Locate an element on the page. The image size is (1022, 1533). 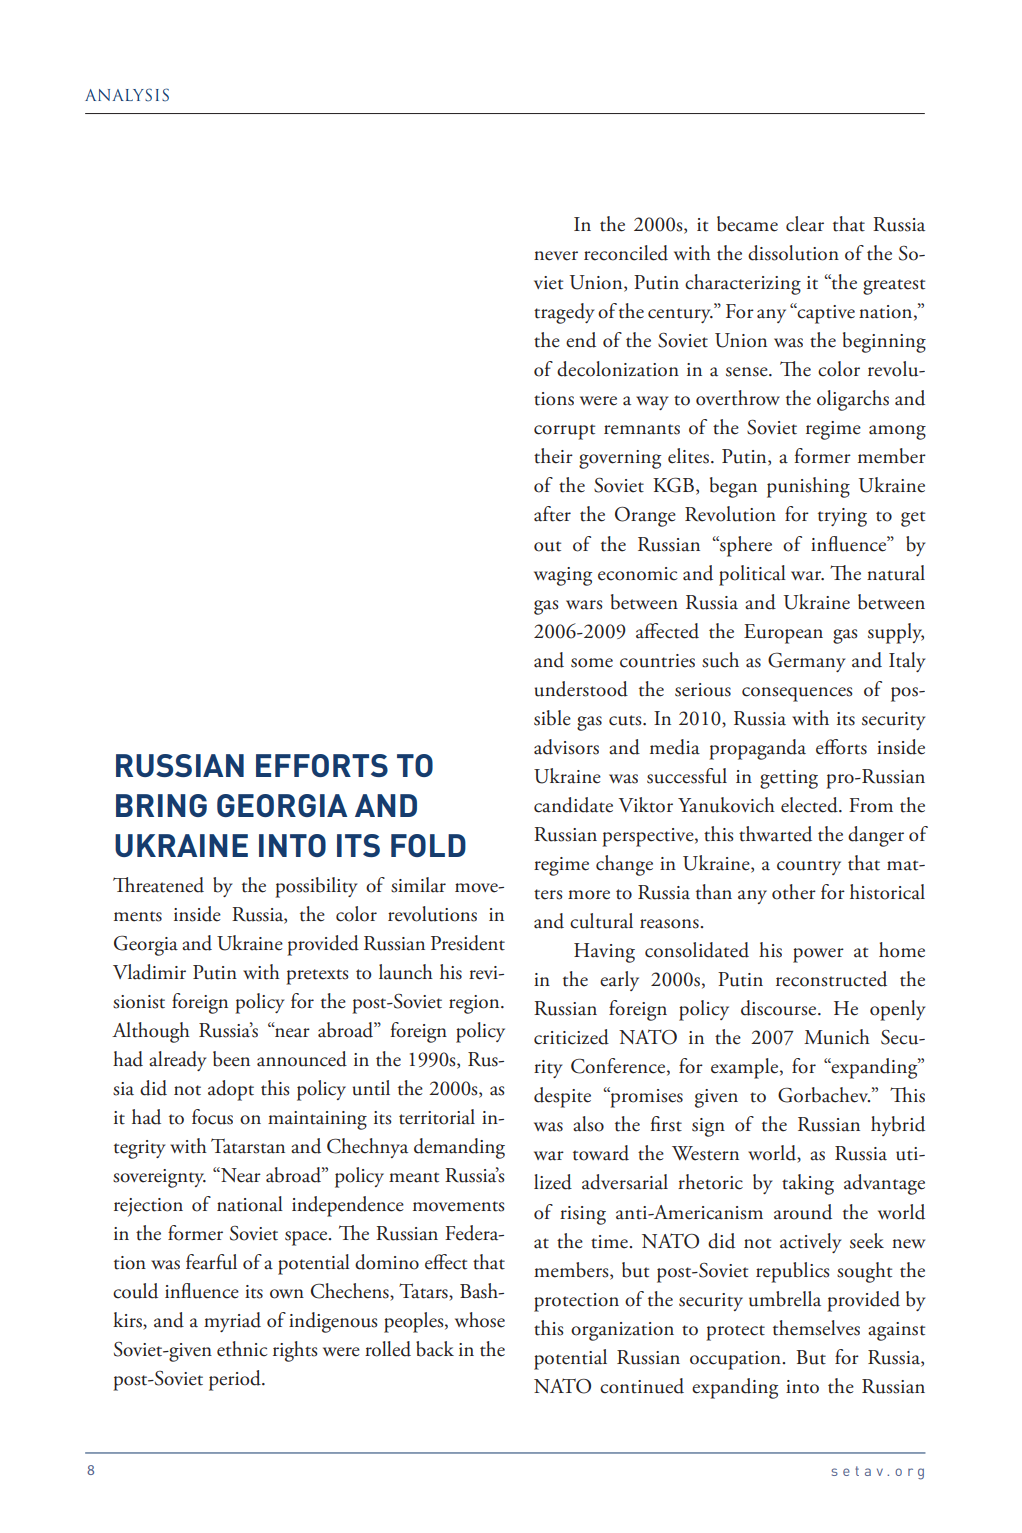
never is located at coordinates (556, 256).
